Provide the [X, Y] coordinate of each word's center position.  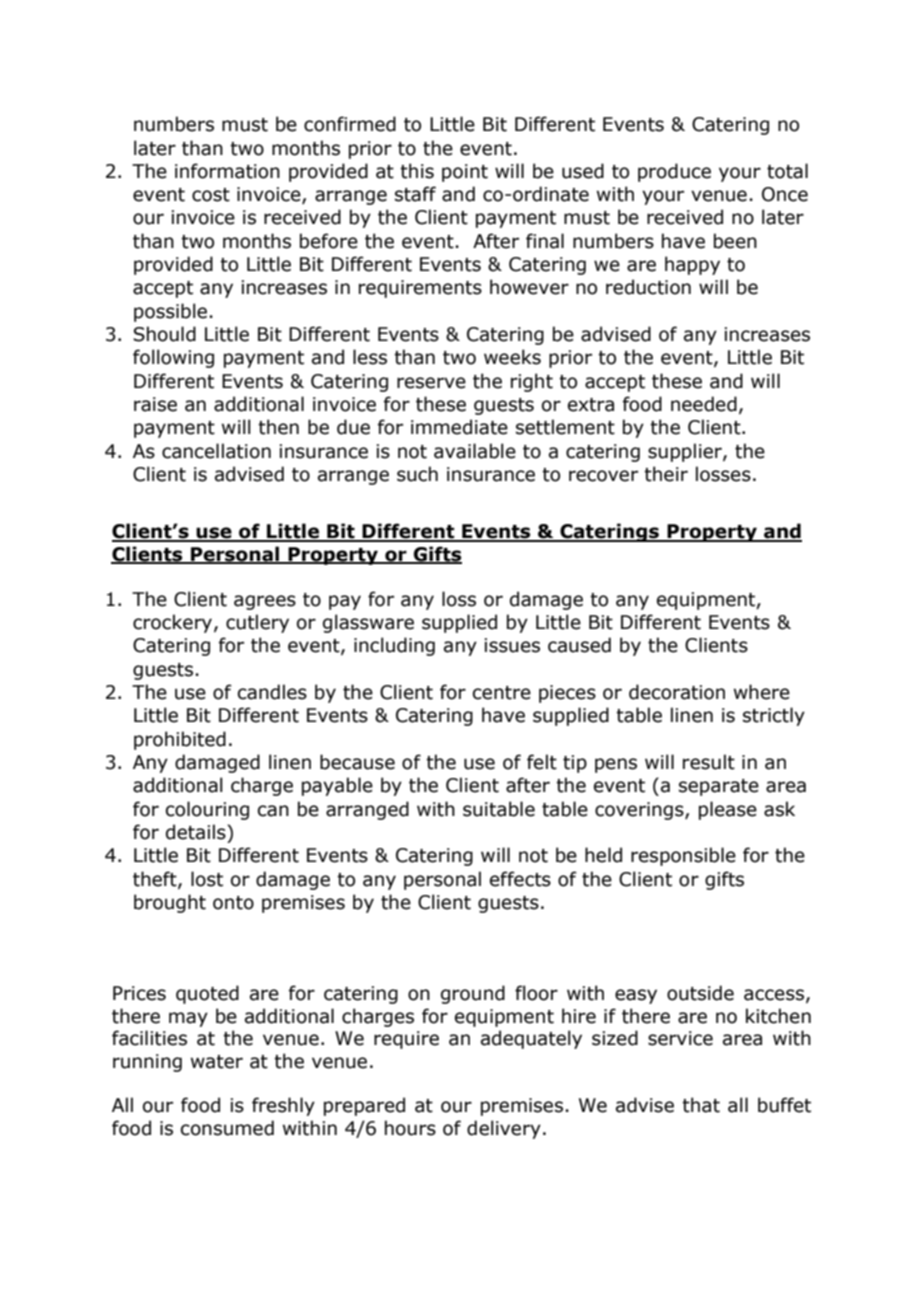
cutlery [257, 623]
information [227, 171]
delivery [504, 1129]
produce [674, 172]
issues [512, 645]
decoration [677, 692]
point [465, 173]
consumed [227, 1128]
